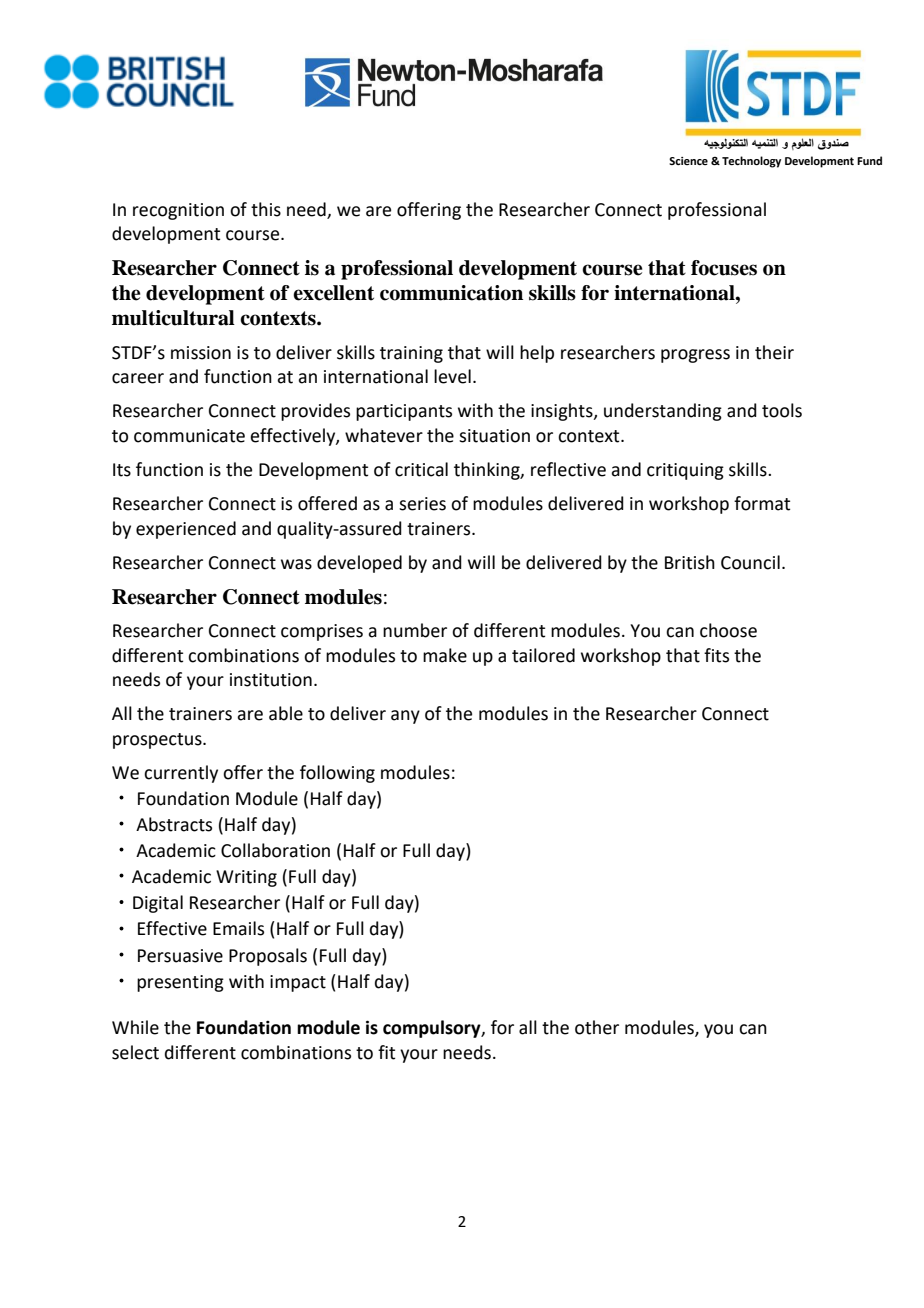  Describe the element at coordinates (728, 630) in the page. I see `choose` at that location.
